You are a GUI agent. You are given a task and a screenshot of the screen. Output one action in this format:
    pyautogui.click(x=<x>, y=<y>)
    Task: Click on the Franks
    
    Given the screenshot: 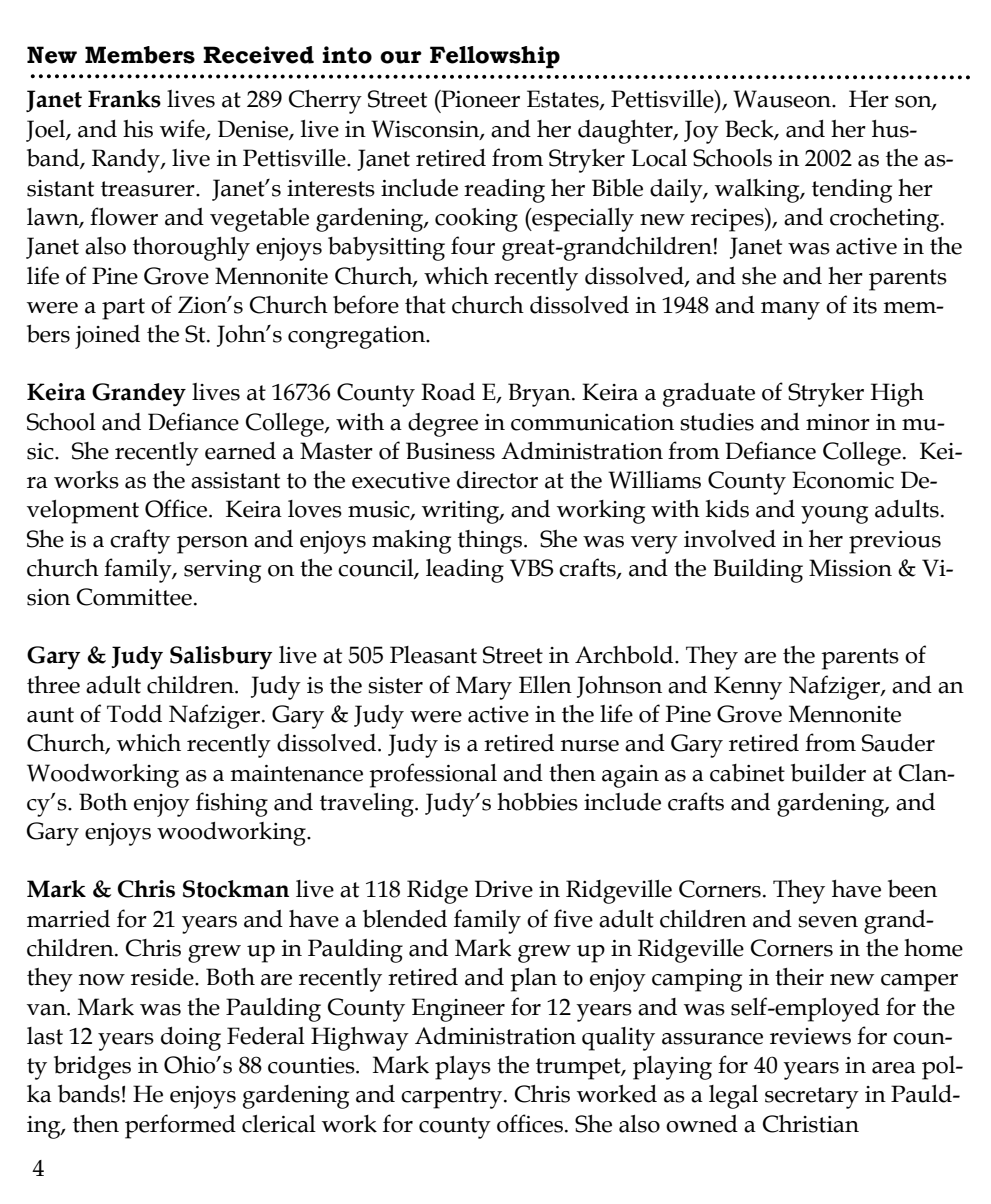 What is the action you would take?
    pyautogui.click(x=124, y=99)
